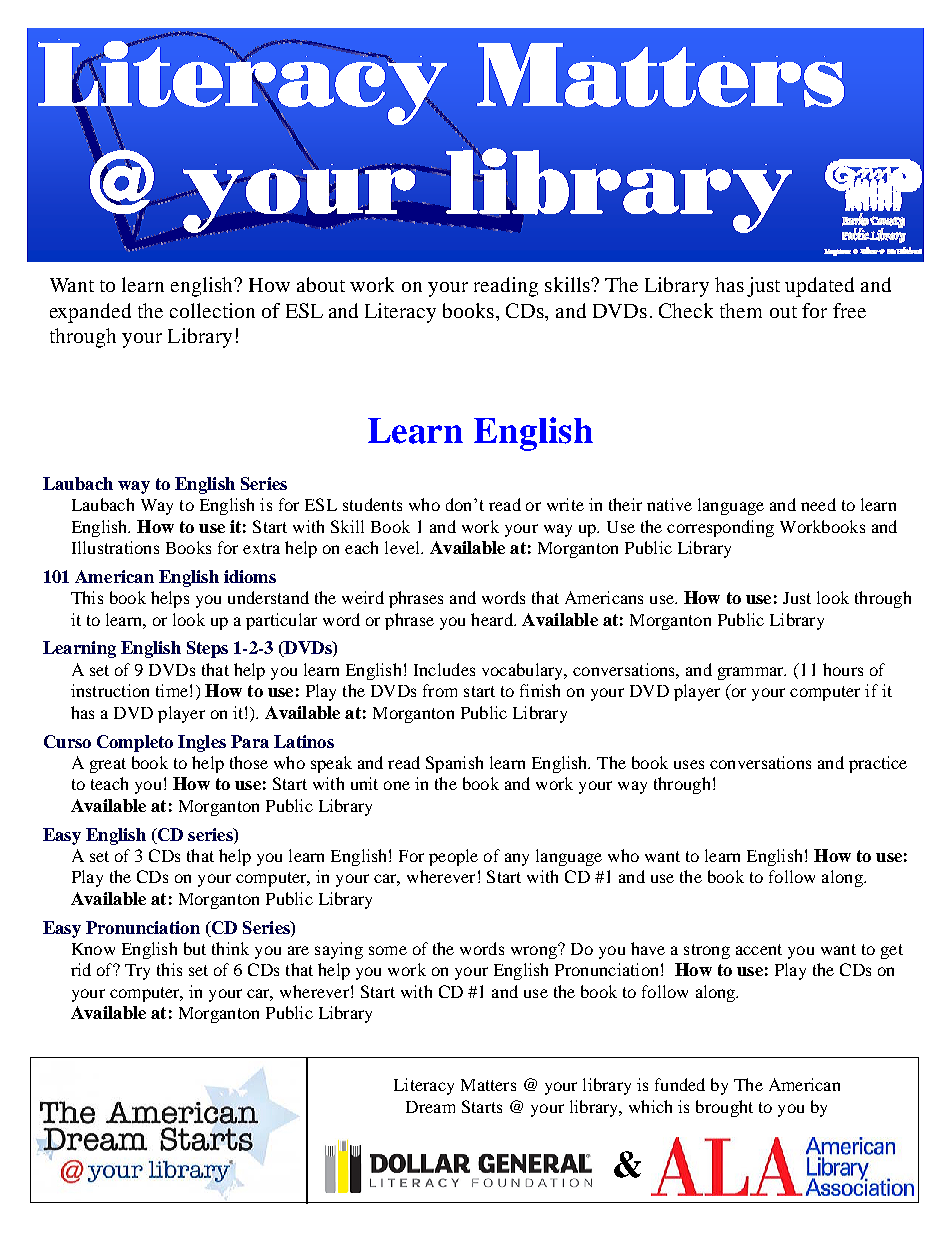 The width and height of the screenshot is (952, 1233). Describe the element at coordinates (212, 310) in the screenshot. I see `collection` at that location.
